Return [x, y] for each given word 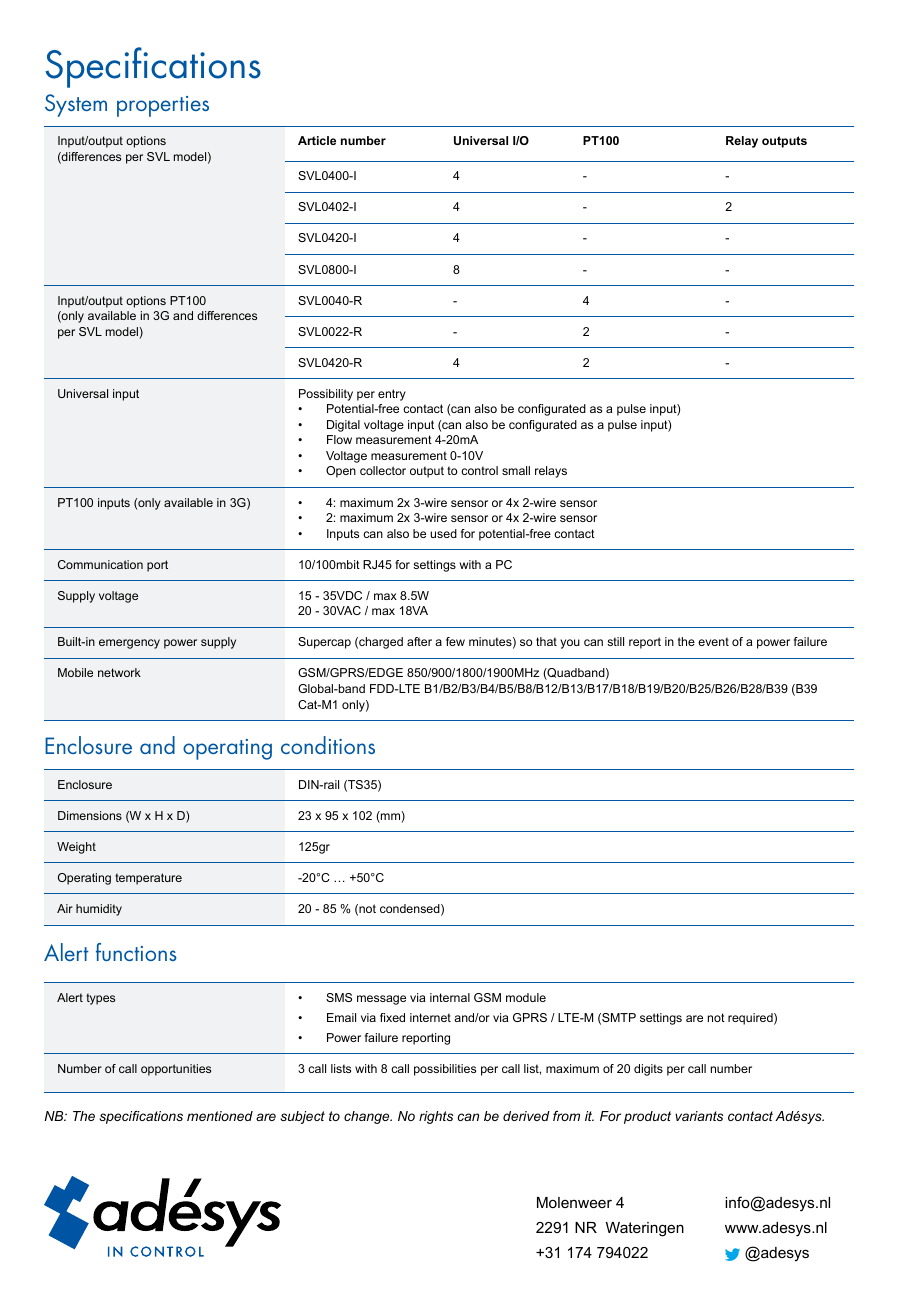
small [516, 470]
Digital [343, 426]
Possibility [326, 395]
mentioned [220, 1116]
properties [163, 106]
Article [317, 140]
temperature [148, 879]
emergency [129, 644]
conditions [328, 745]
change [368, 1117]
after [419, 641]
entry [392, 395]
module [526, 997]
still [615, 641]
